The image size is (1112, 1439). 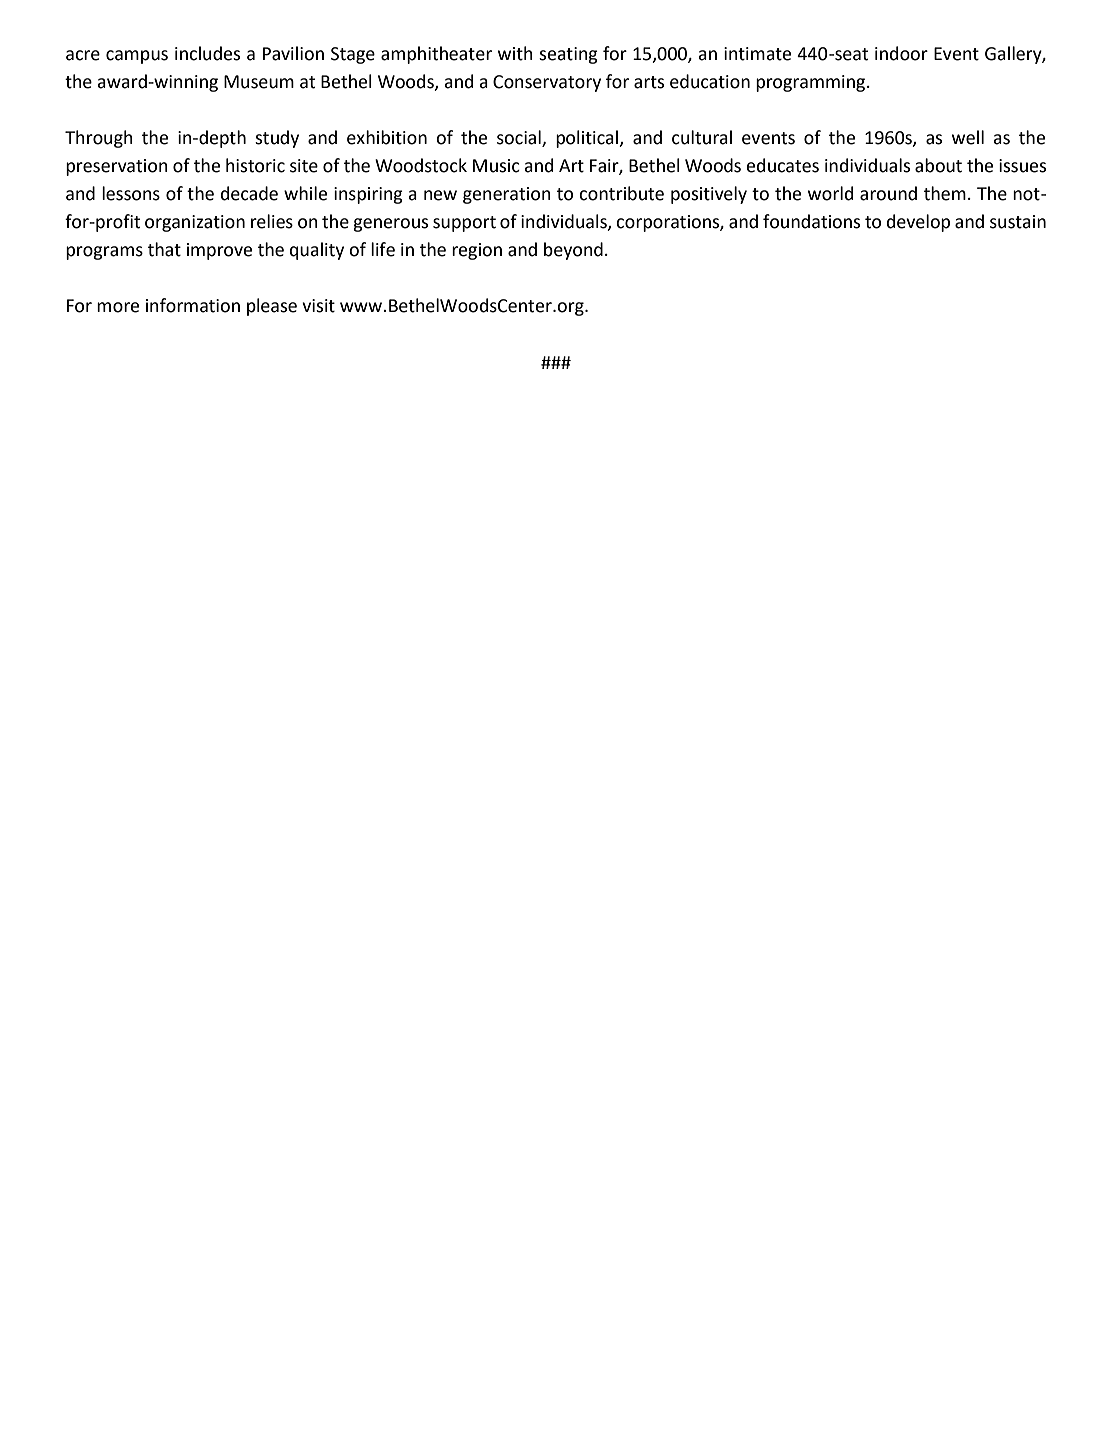 What do you see at coordinates (477, 251) in the screenshot?
I see `region` at bounding box center [477, 251].
